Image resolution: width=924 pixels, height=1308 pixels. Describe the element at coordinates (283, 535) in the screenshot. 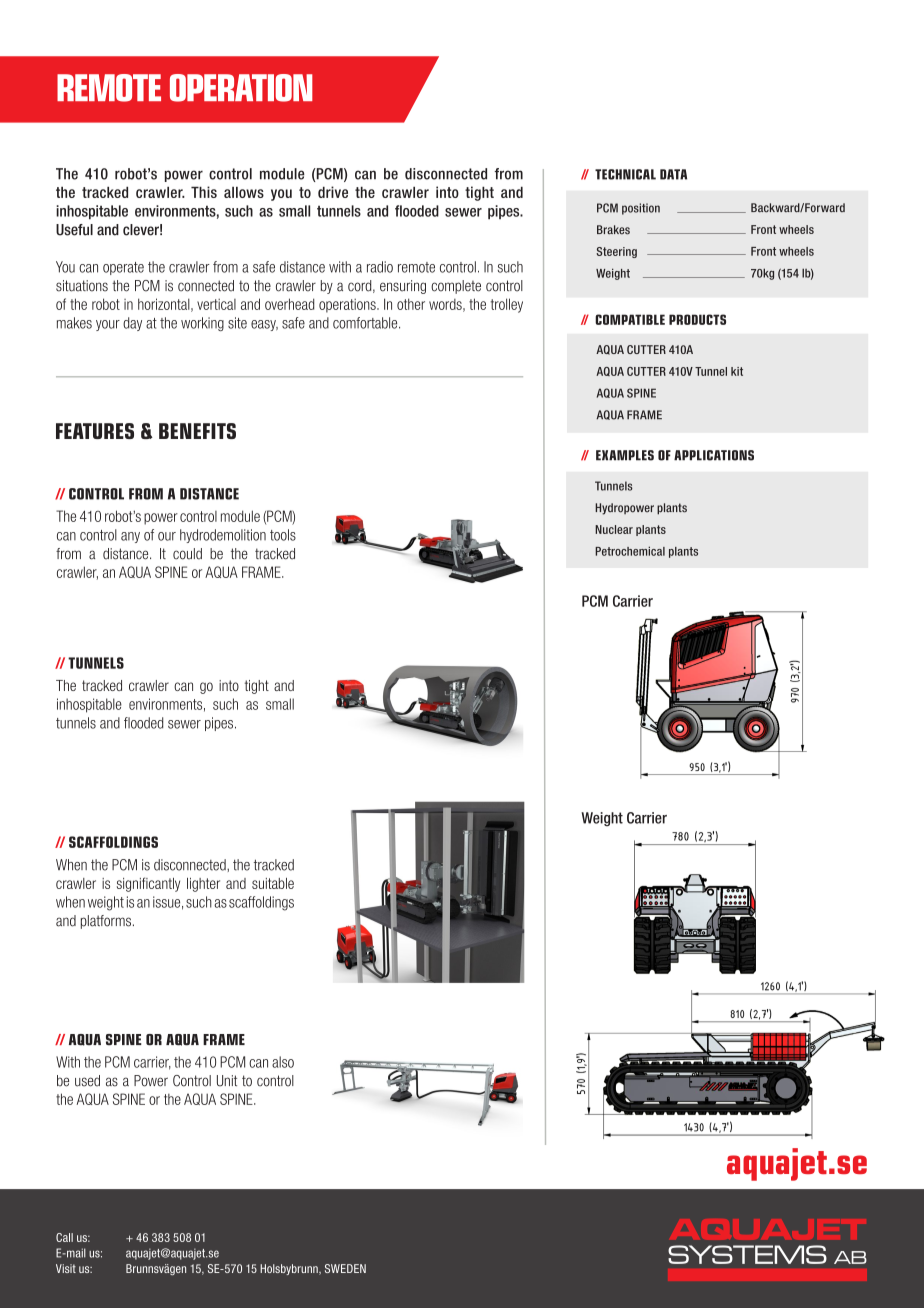

I see `tools` at that location.
